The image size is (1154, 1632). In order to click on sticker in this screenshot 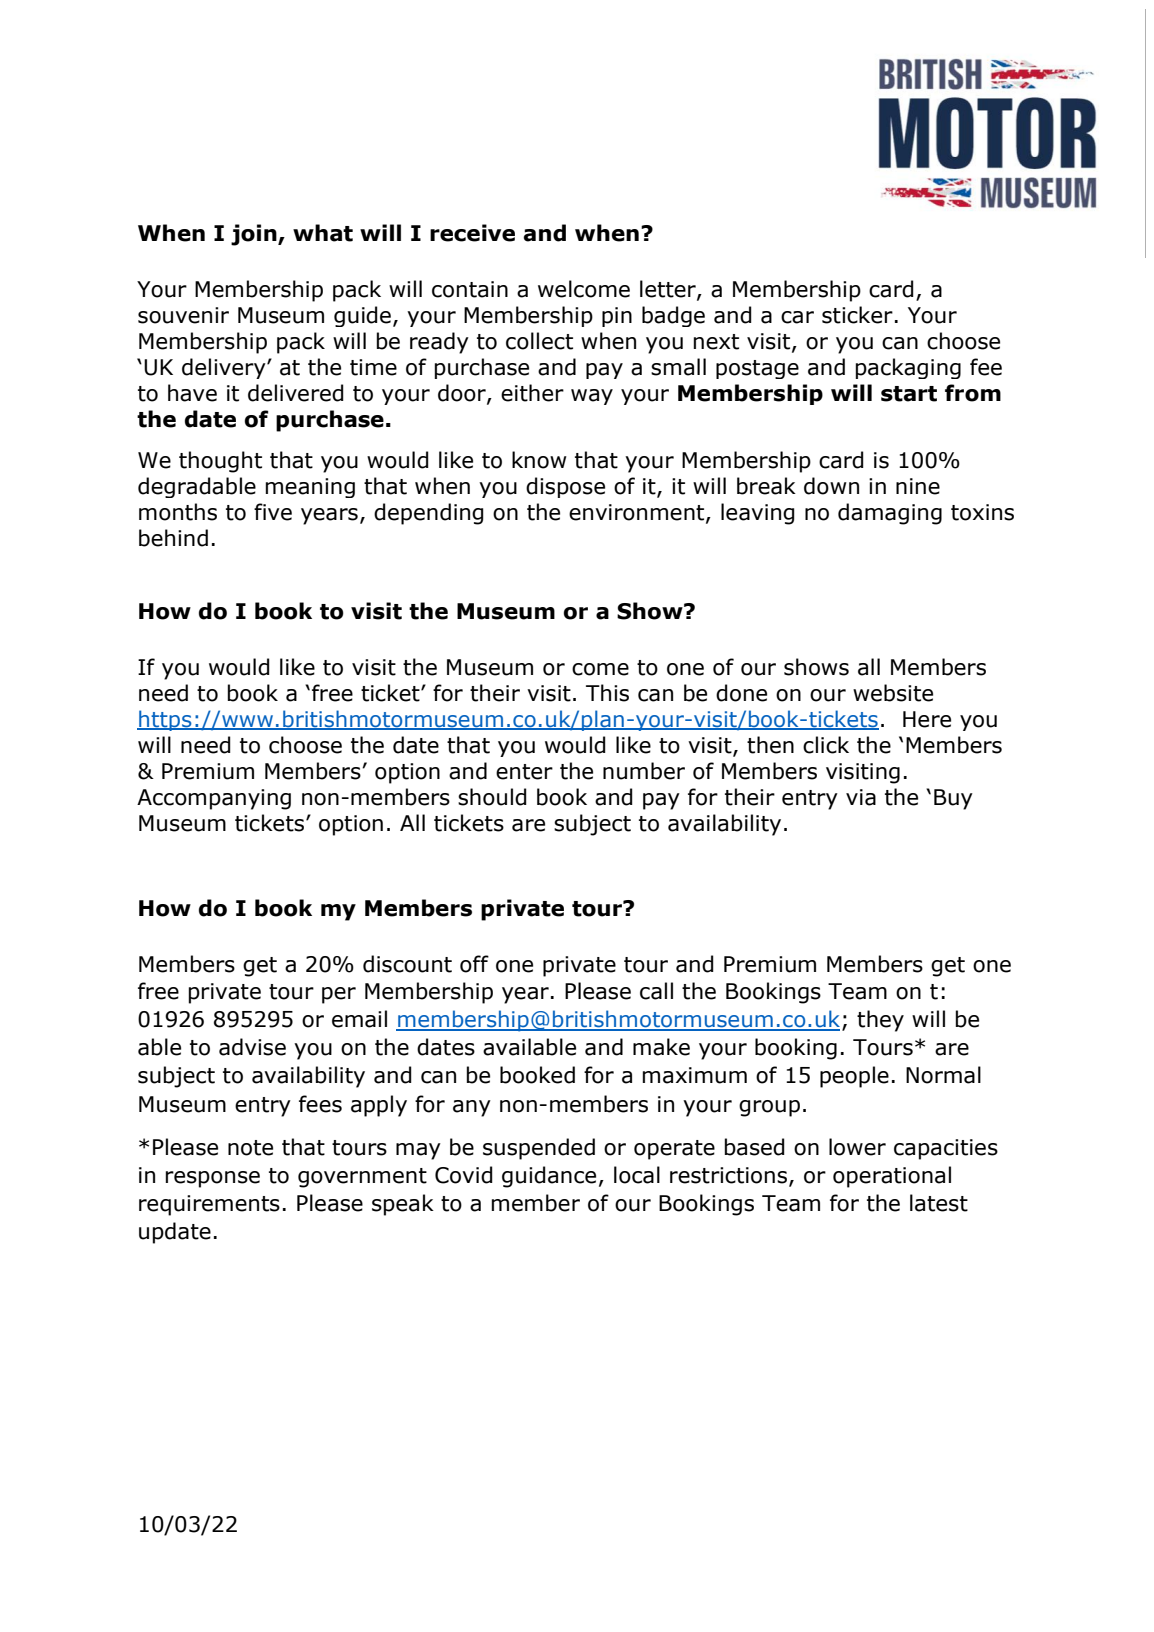, I will do `click(857, 315)`.
